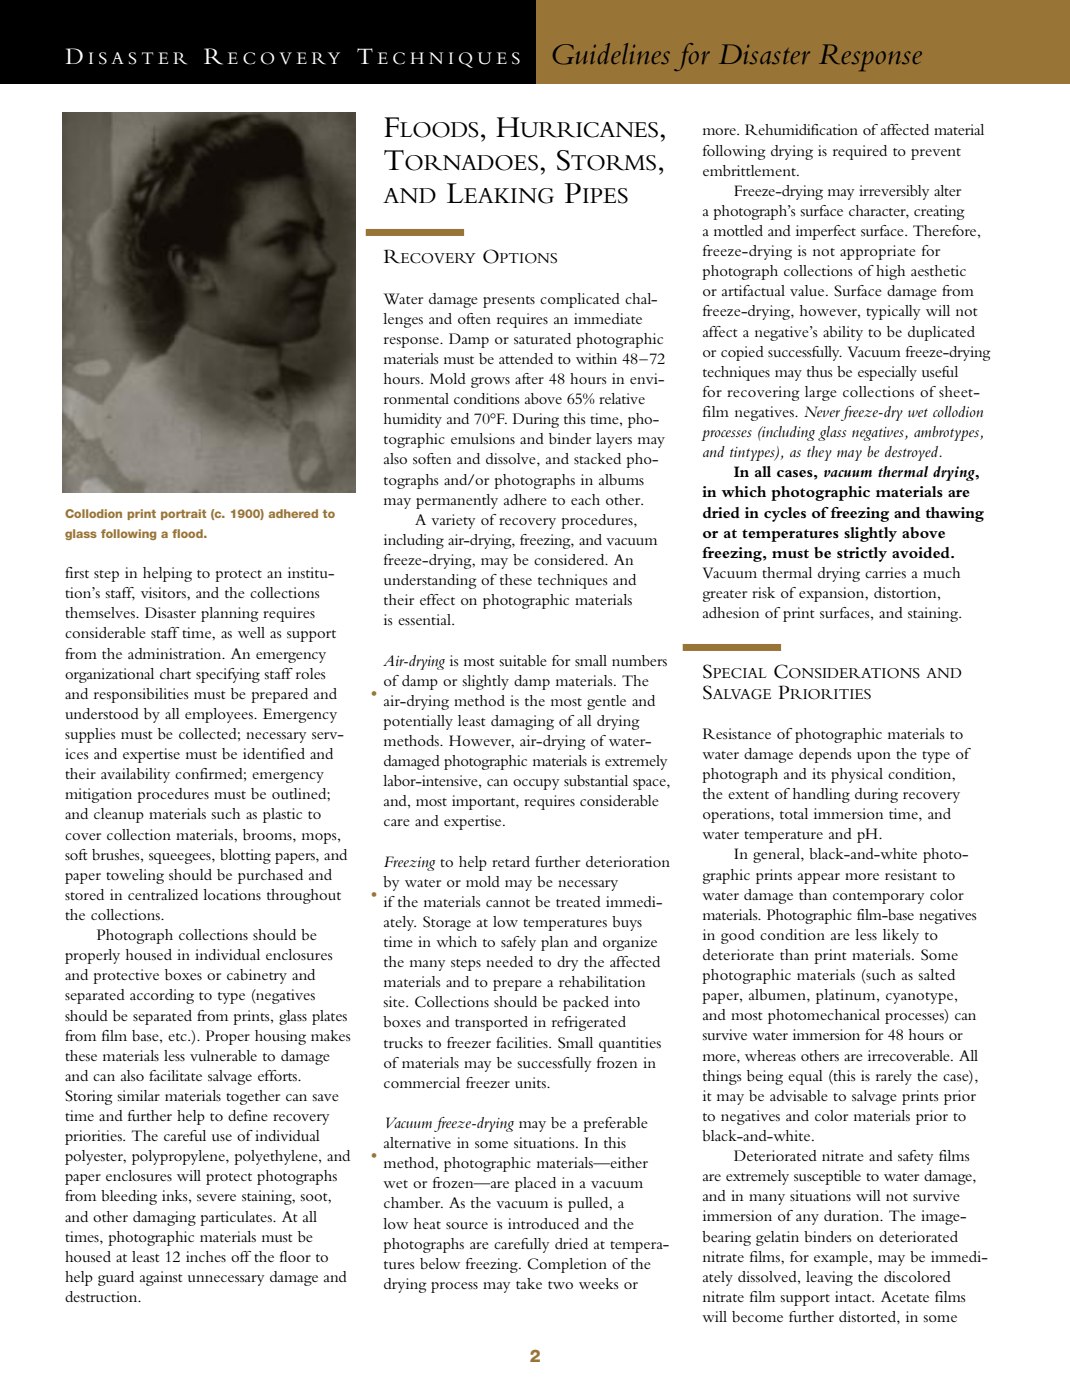 The width and height of the document is (1070, 1385). Describe the element at coordinates (821, 393) in the document. I see `large` at that location.
